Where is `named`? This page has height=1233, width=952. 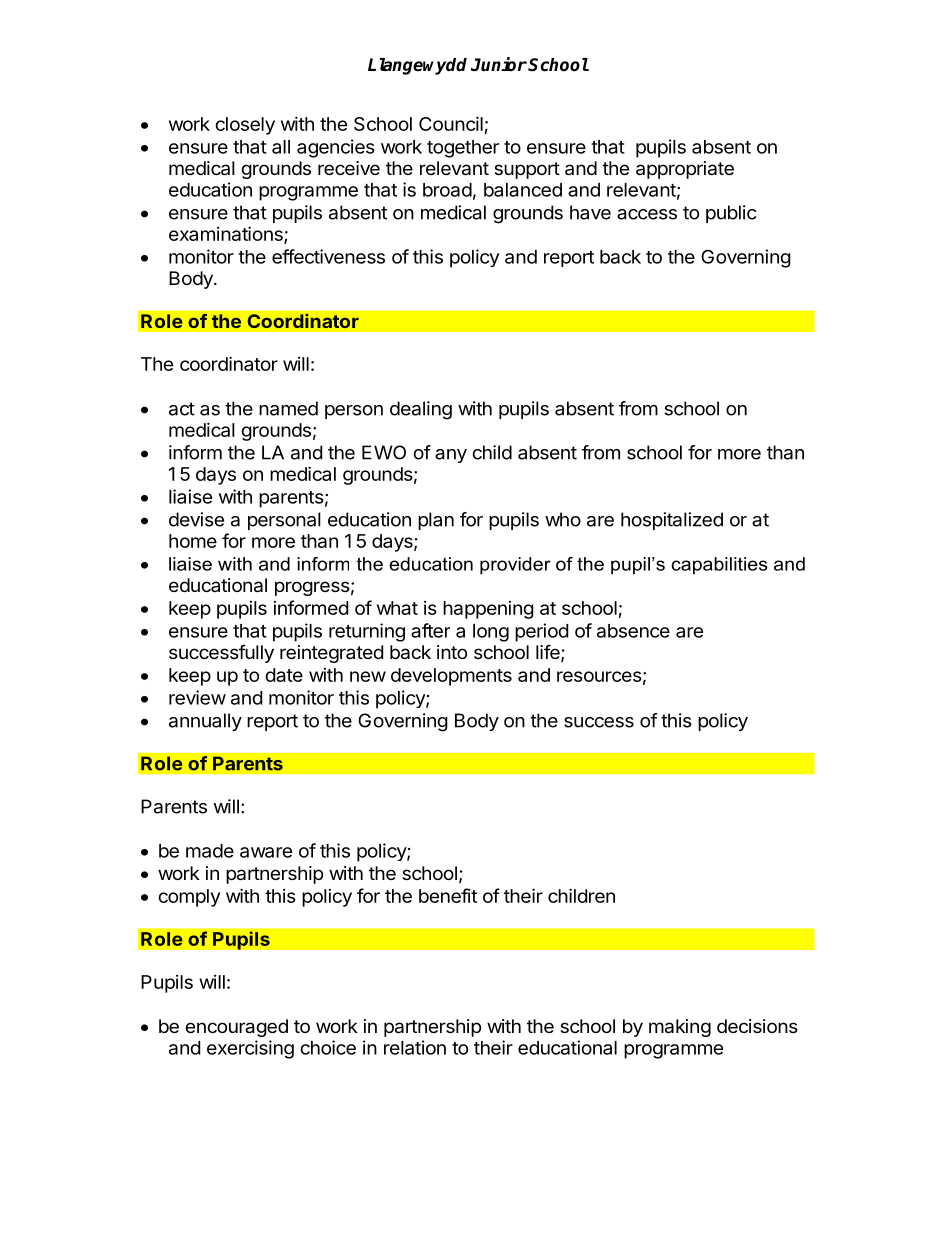 named is located at coordinates (288, 408).
